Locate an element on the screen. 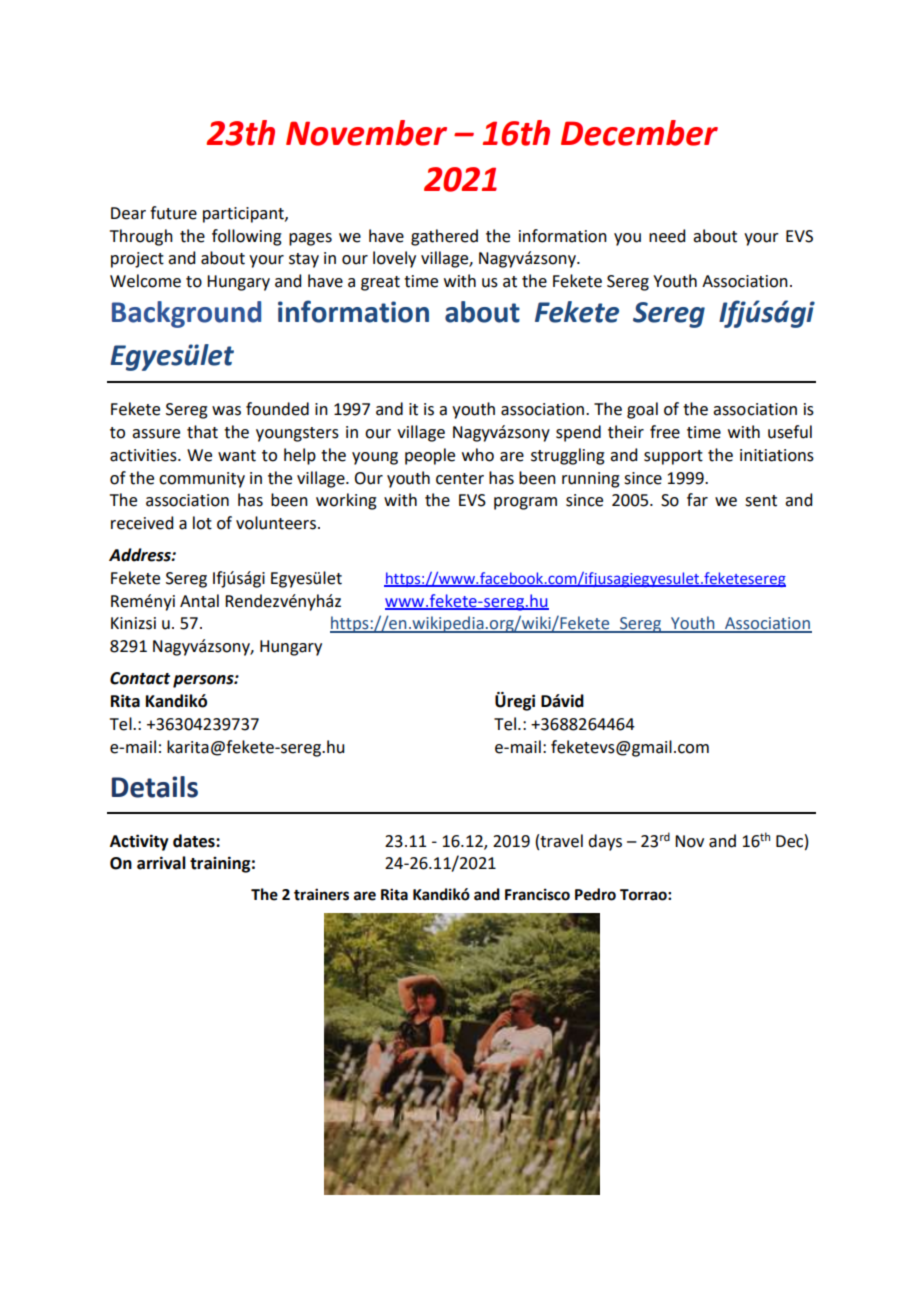  program is located at coordinates (525, 503).
